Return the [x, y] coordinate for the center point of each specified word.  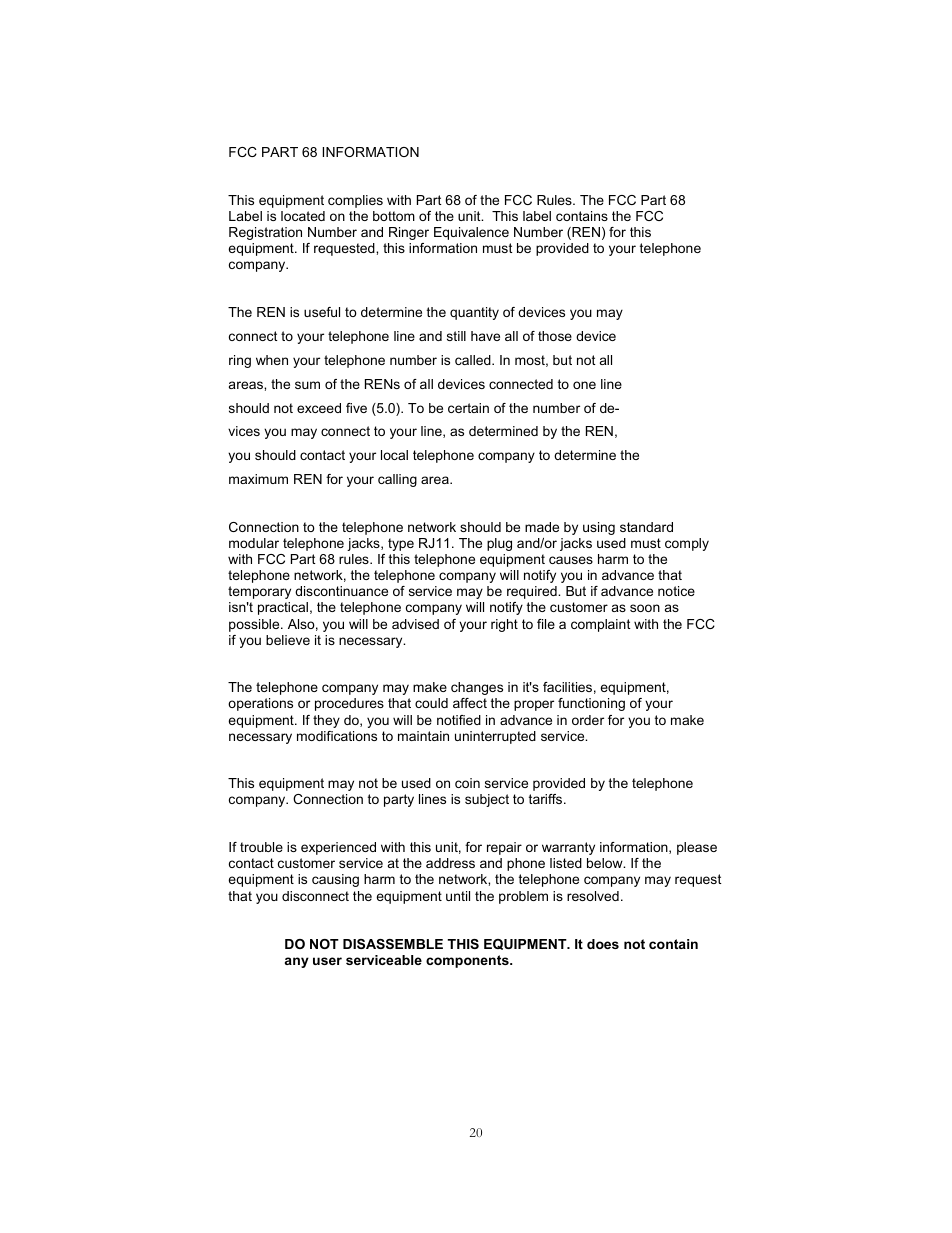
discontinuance [341, 591]
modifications [337, 736]
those [555, 336]
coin [467, 783]
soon [645, 608]
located [303, 216]
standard [646, 527]
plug [499, 544]
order [588, 720]
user [327, 961]
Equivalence [471, 233]
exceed [319, 408]
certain [468, 408]
